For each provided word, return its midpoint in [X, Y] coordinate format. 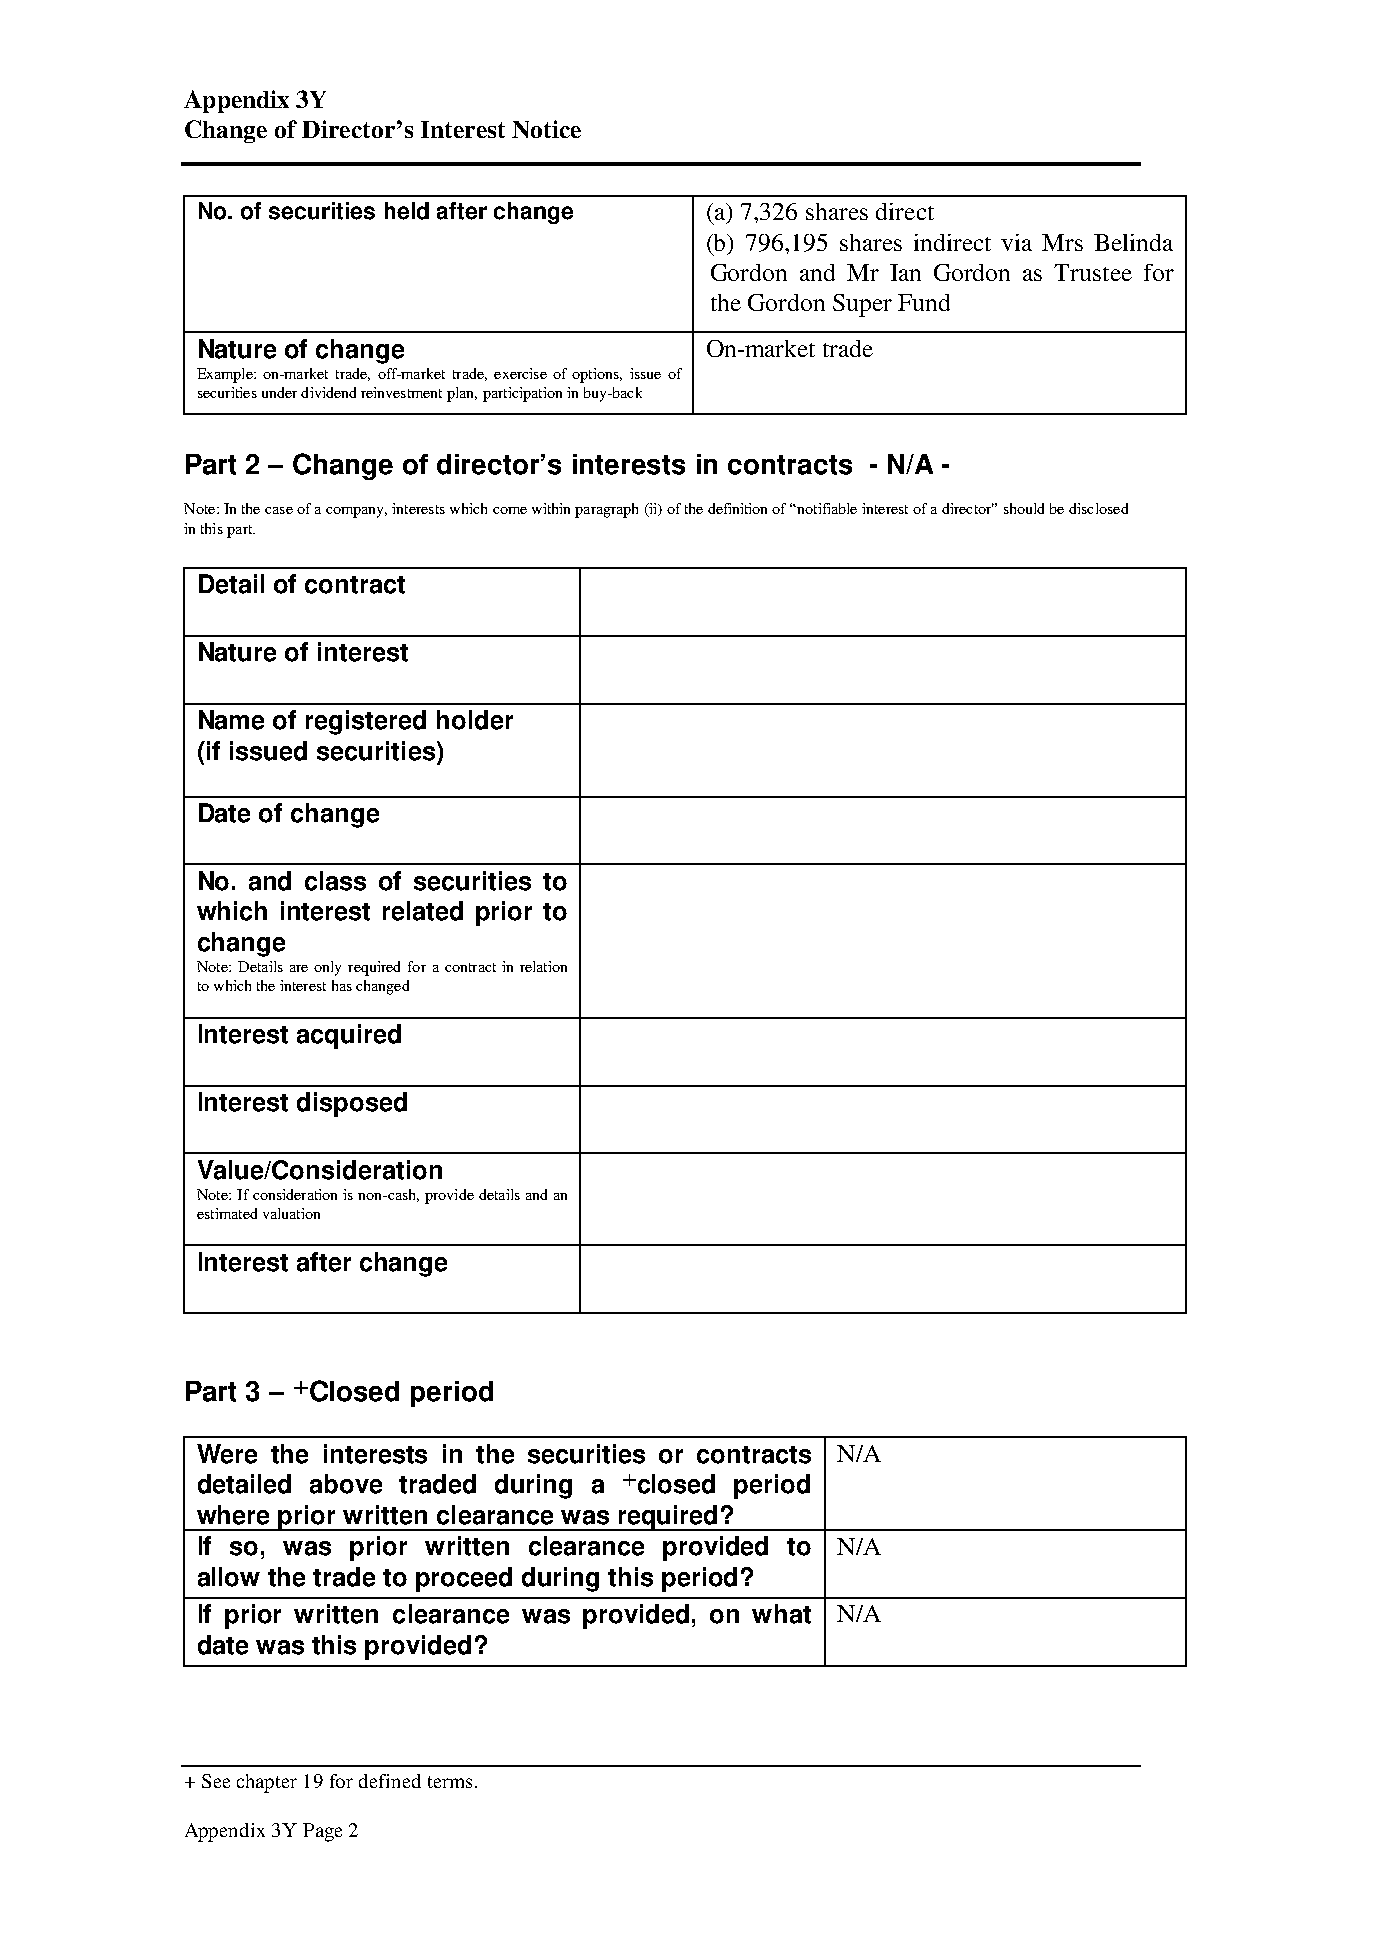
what [781, 1614]
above [346, 1484]
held [407, 211]
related [423, 911]
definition [737, 508]
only [327, 968]
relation [543, 966]
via [1016, 242]
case [279, 510]
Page [322, 1832]
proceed [464, 1579]
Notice [546, 129]
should [1024, 508]
